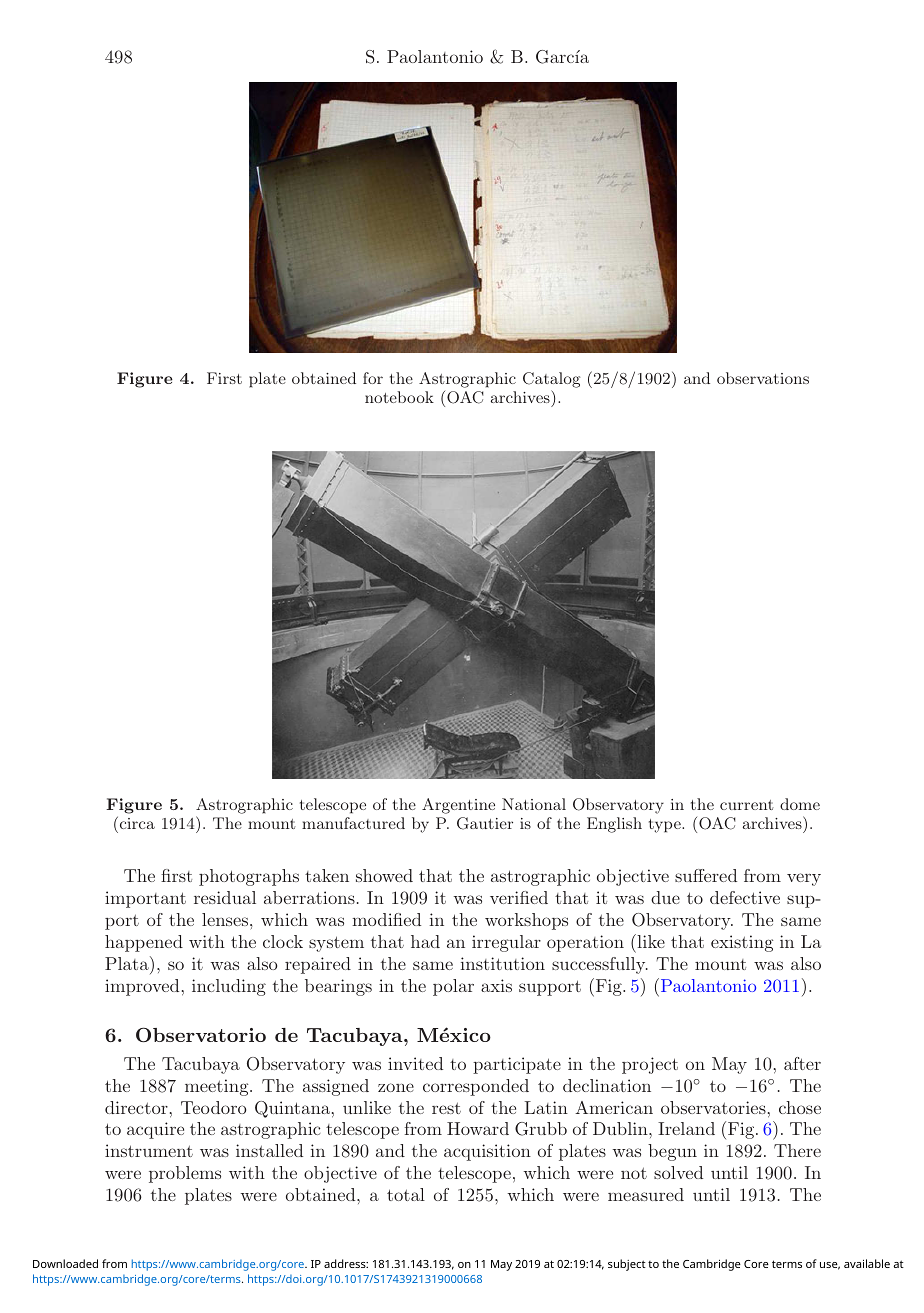 The image size is (924, 1313). Describe the element at coordinates (800, 804) in the screenshot. I see `dome` at that location.
